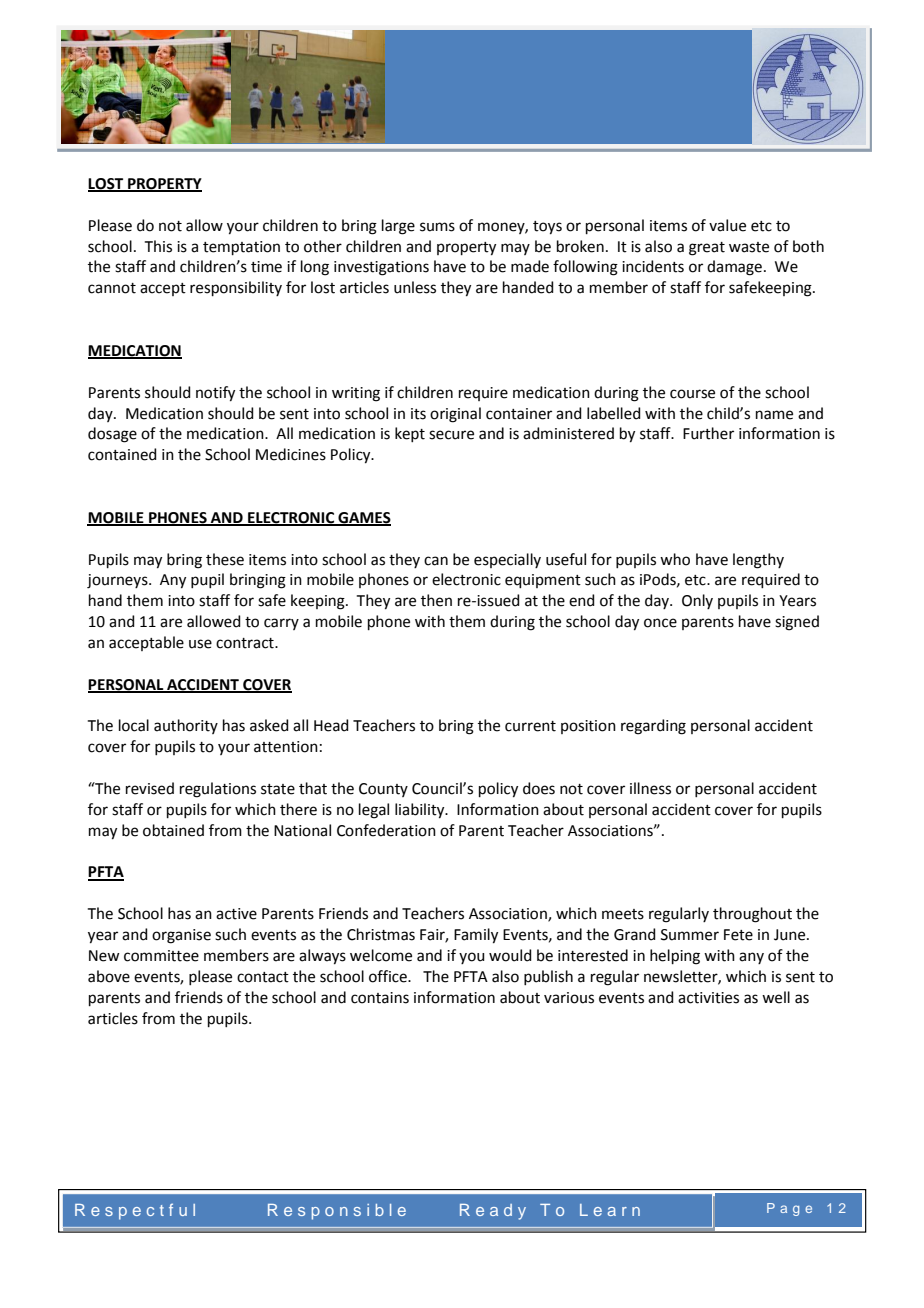 The image size is (924, 1308). I want to click on activities, so click(708, 998).
